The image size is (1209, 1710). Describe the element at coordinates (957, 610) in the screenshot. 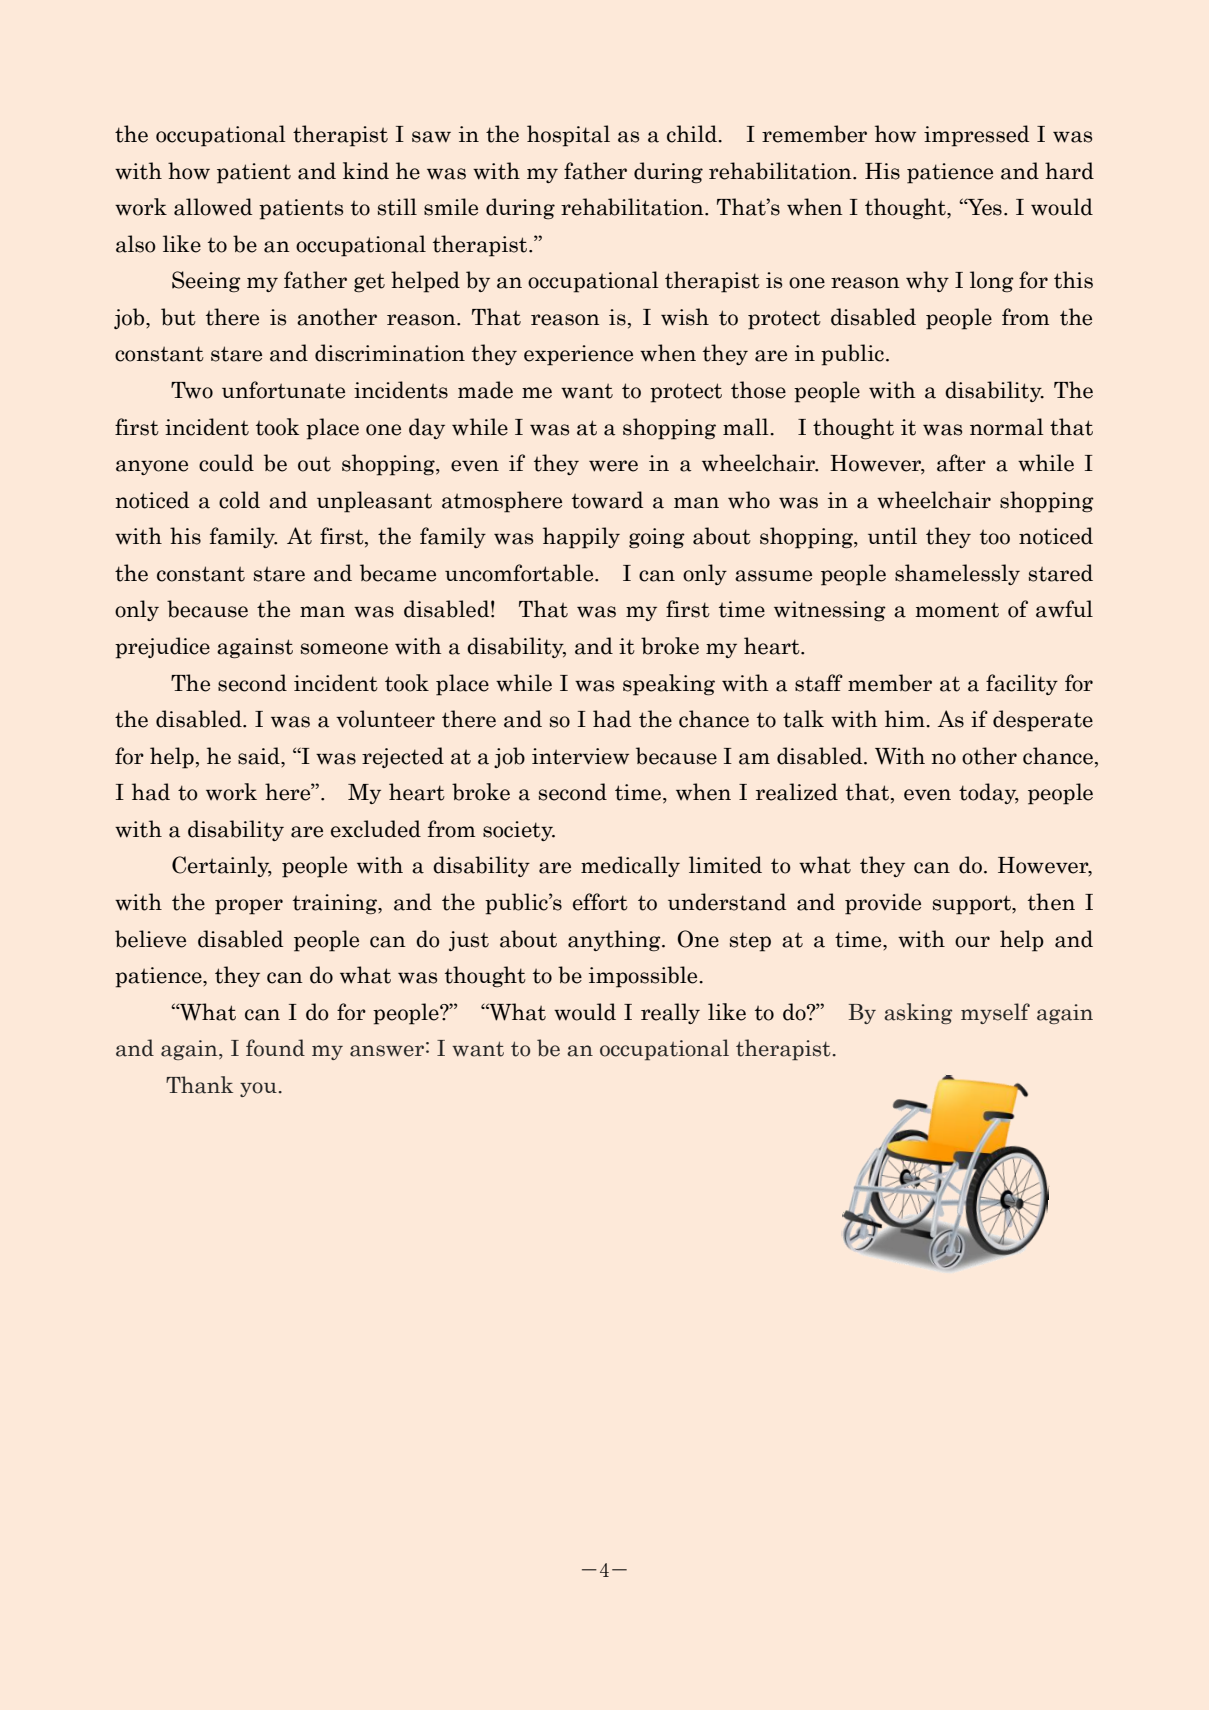

I see `moment` at that location.
